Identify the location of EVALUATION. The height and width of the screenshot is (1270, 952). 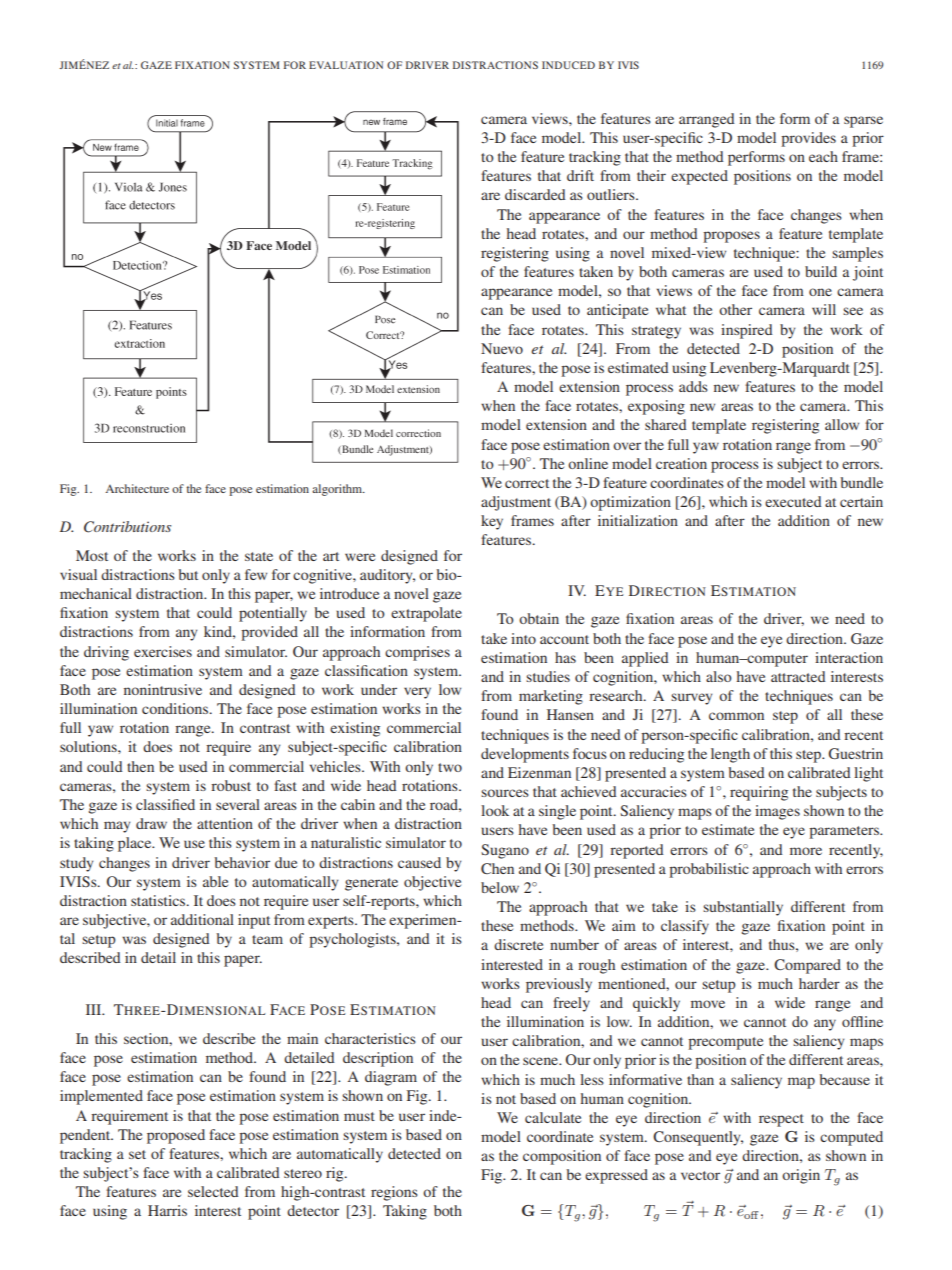
(346, 65).
